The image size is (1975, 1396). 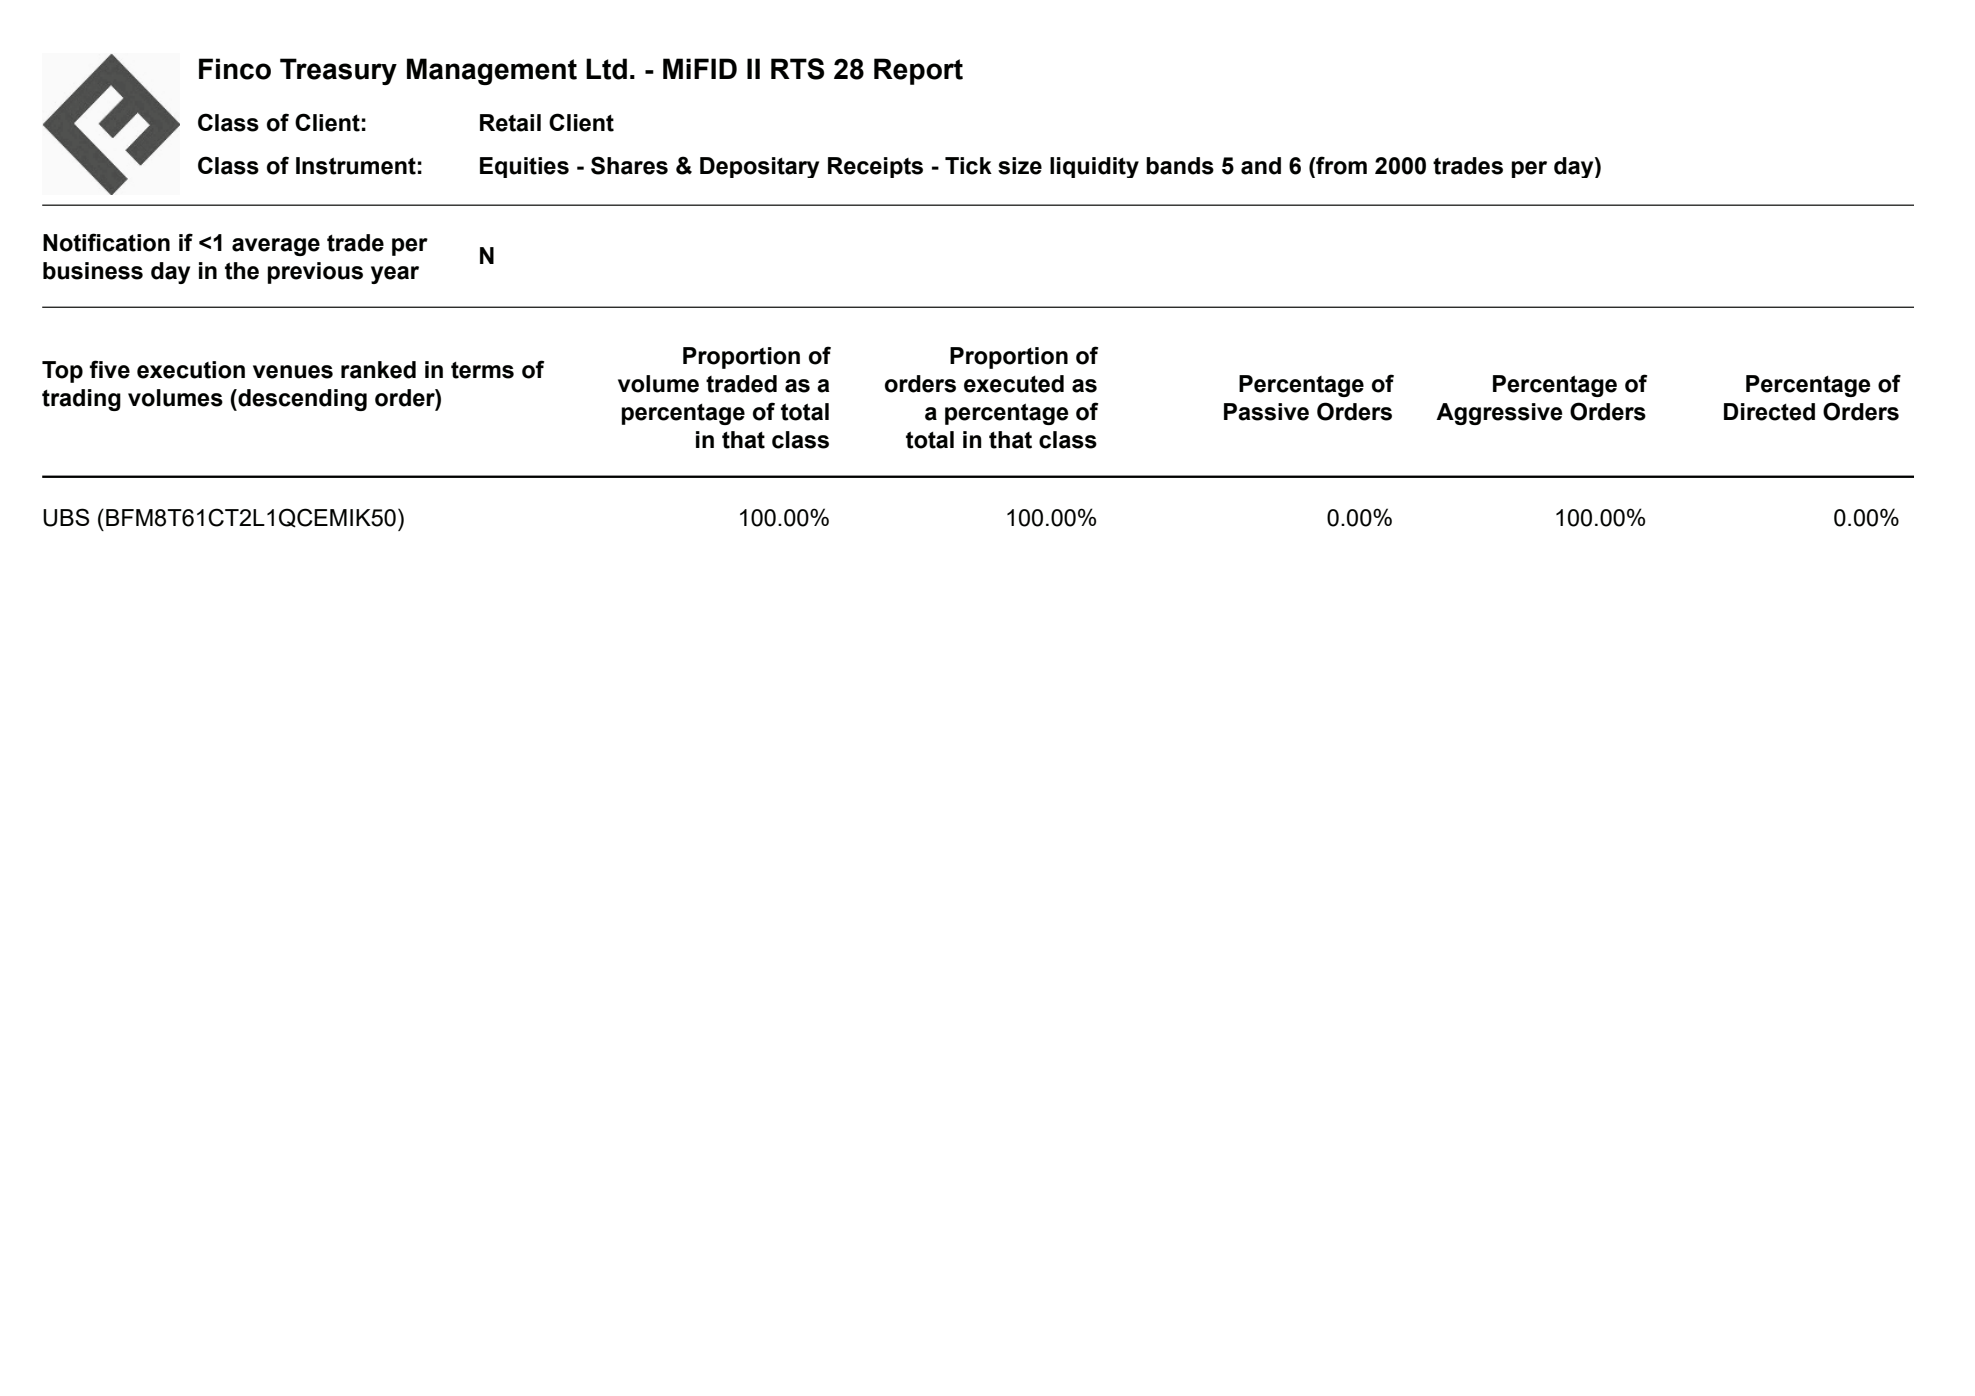 What do you see at coordinates (315, 273) in the screenshot?
I see `previous` at bounding box center [315, 273].
